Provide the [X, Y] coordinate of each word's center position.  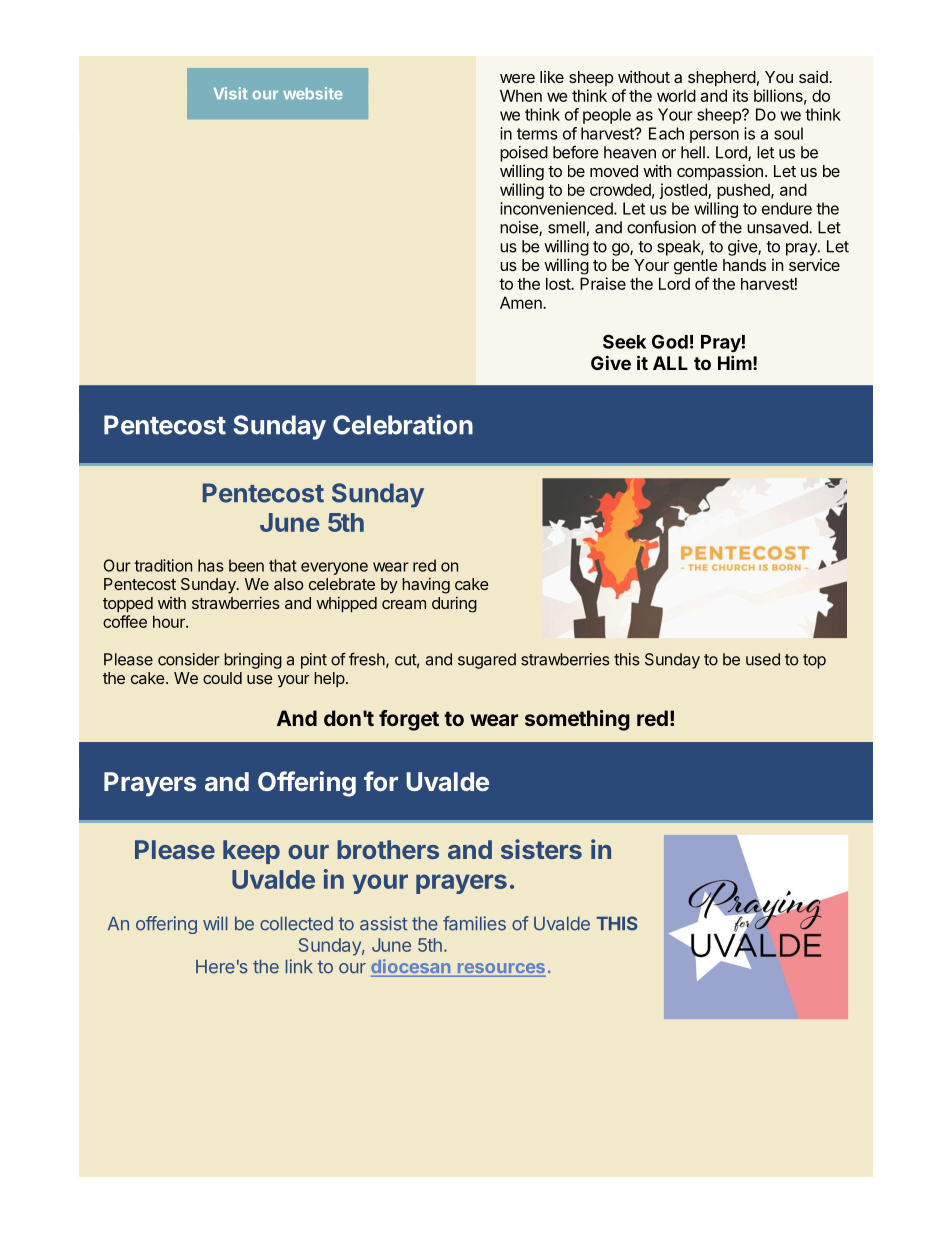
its [740, 95]
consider [189, 659]
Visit [231, 93]
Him [735, 362]
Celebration [403, 424]
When [521, 96]
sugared [487, 661]
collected [296, 923]
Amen [522, 303]
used [763, 659]
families [474, 923]
